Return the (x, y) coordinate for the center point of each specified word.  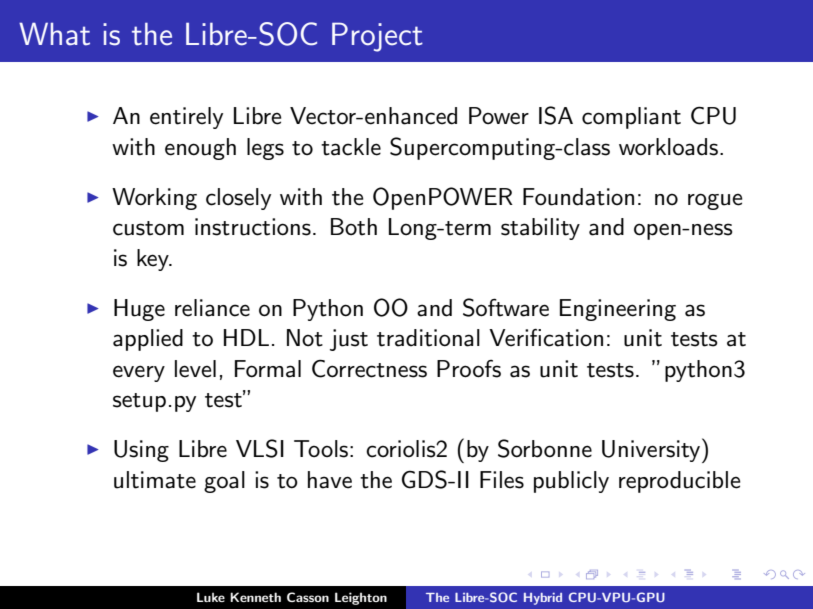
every (139, 373)
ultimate (155, 480)
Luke (211, 597)
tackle (351, 147)
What (54, 34)
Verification (546, 338)
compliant (631, 118)
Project (377, 37)
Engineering (618, 310)
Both (354, 227)
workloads (668, 147)
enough (200, 149)
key (154, 260)
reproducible (679, 482)
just (349, 340)
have (330, 480)
